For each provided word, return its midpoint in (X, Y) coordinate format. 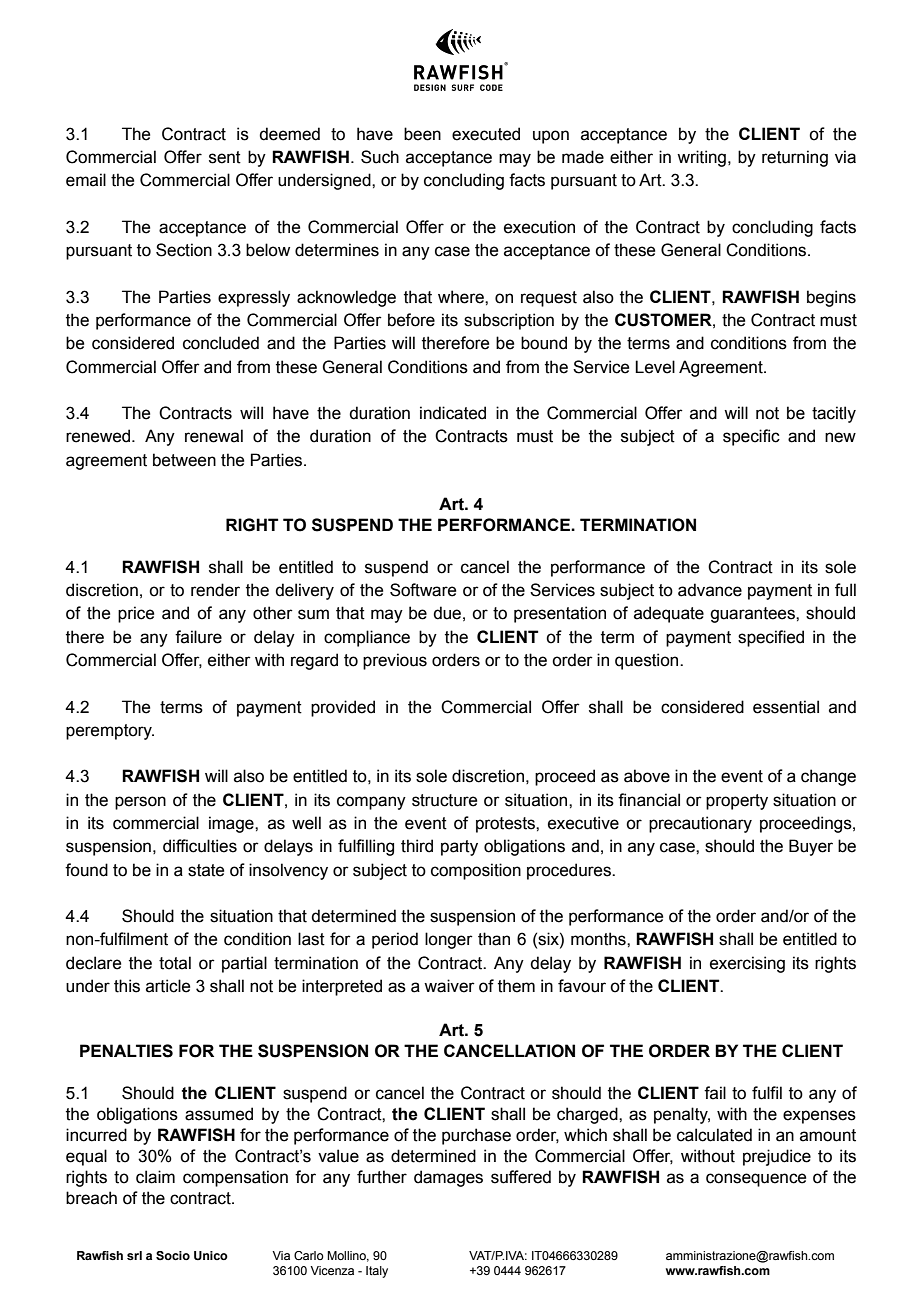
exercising (747, 964)
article (168, 986)
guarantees (753, 615)
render (215, 590)
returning (795, 158)
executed (486, 134)
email (86, 180)
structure (444, 800)
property (737, 802)
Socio (173, 1255)
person (140, 803)
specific (751, 437)
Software (423, 590)
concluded (221, 343)
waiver (449, 986)
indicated (453, 413)
